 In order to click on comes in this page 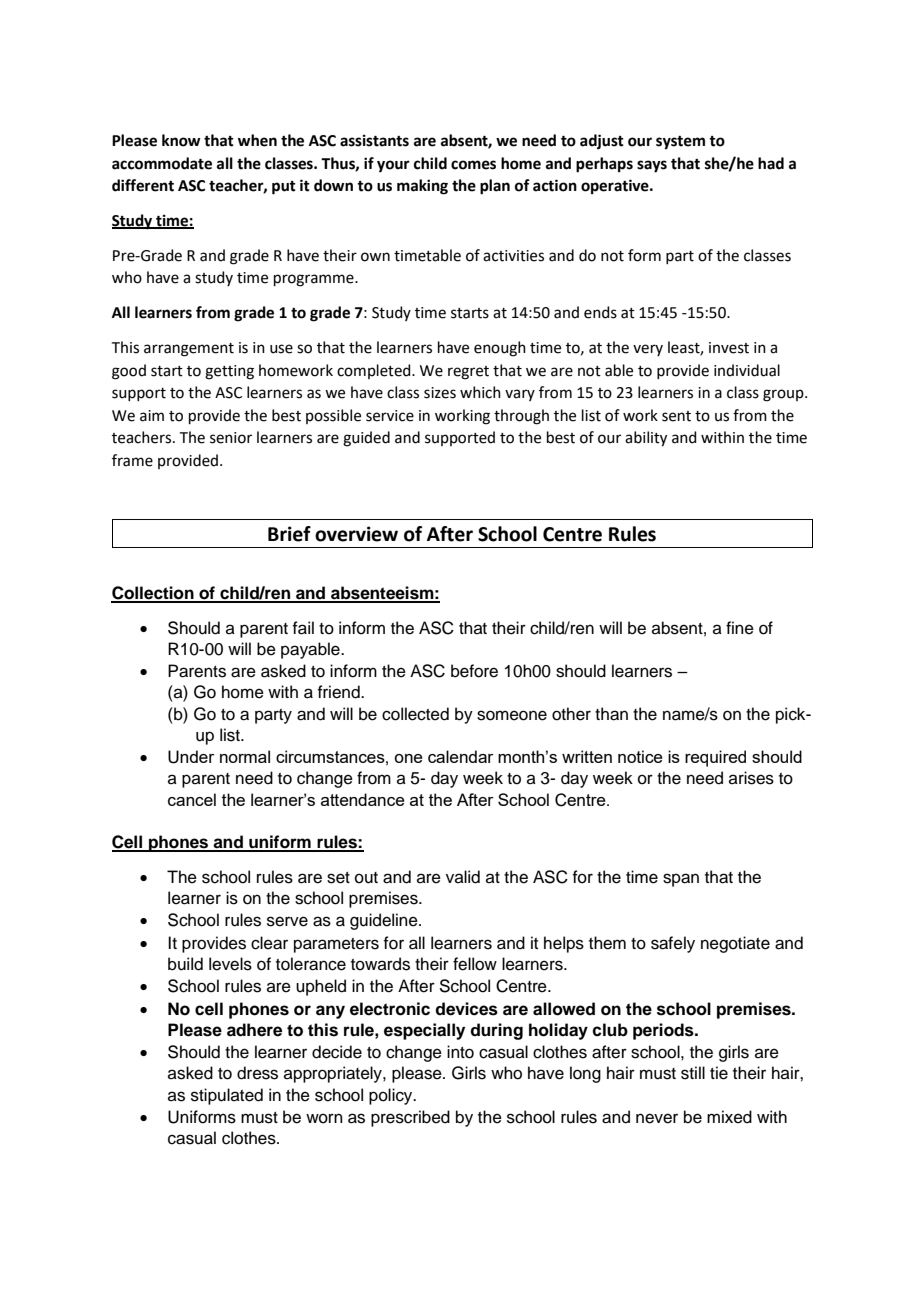, I will do `click(473, 165)`.
